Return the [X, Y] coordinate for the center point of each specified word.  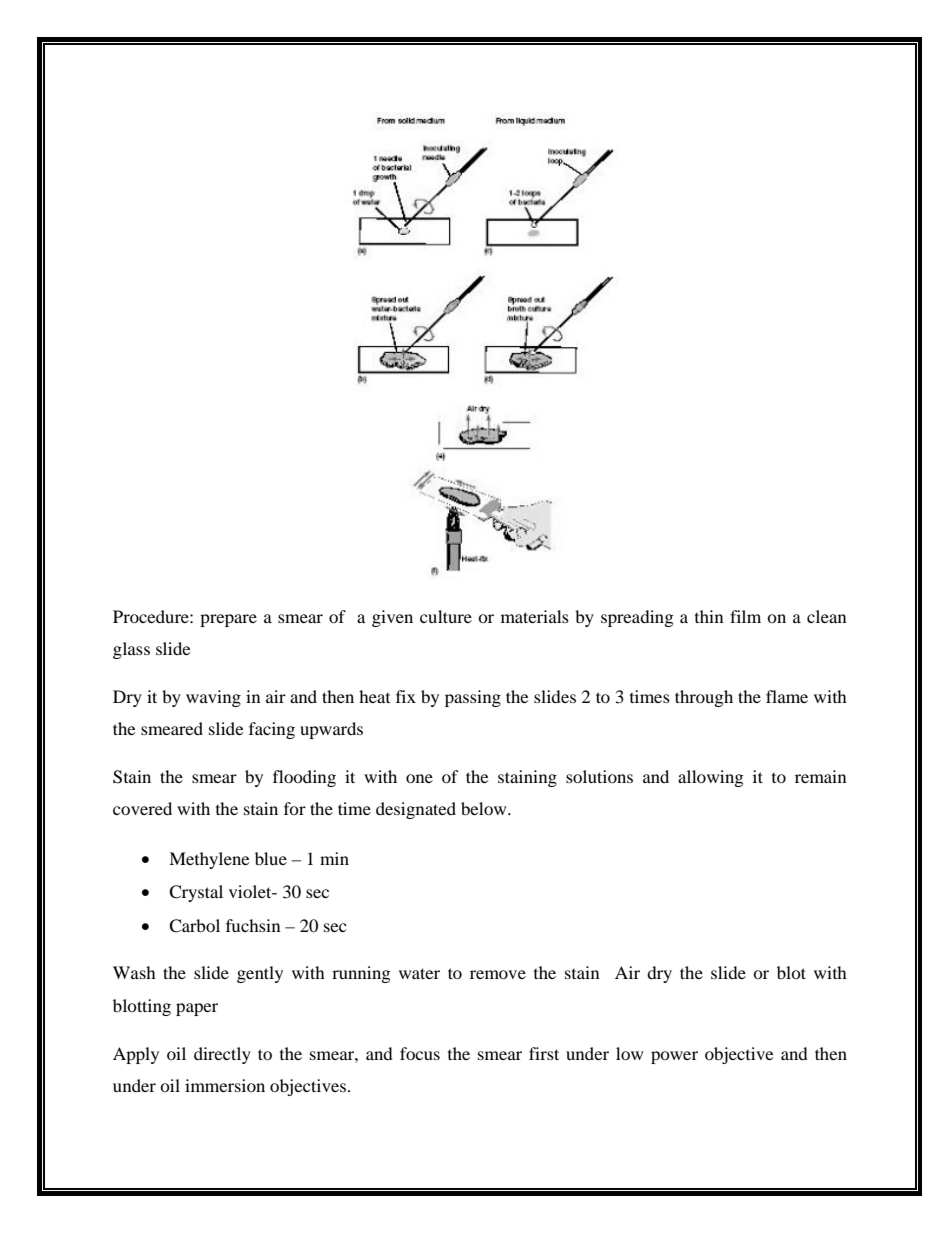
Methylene [209, 860]
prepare [228, 620]
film [745, 616]
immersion [225, 1085]
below [485, 808]
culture [446, 616]
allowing [711, 778]
